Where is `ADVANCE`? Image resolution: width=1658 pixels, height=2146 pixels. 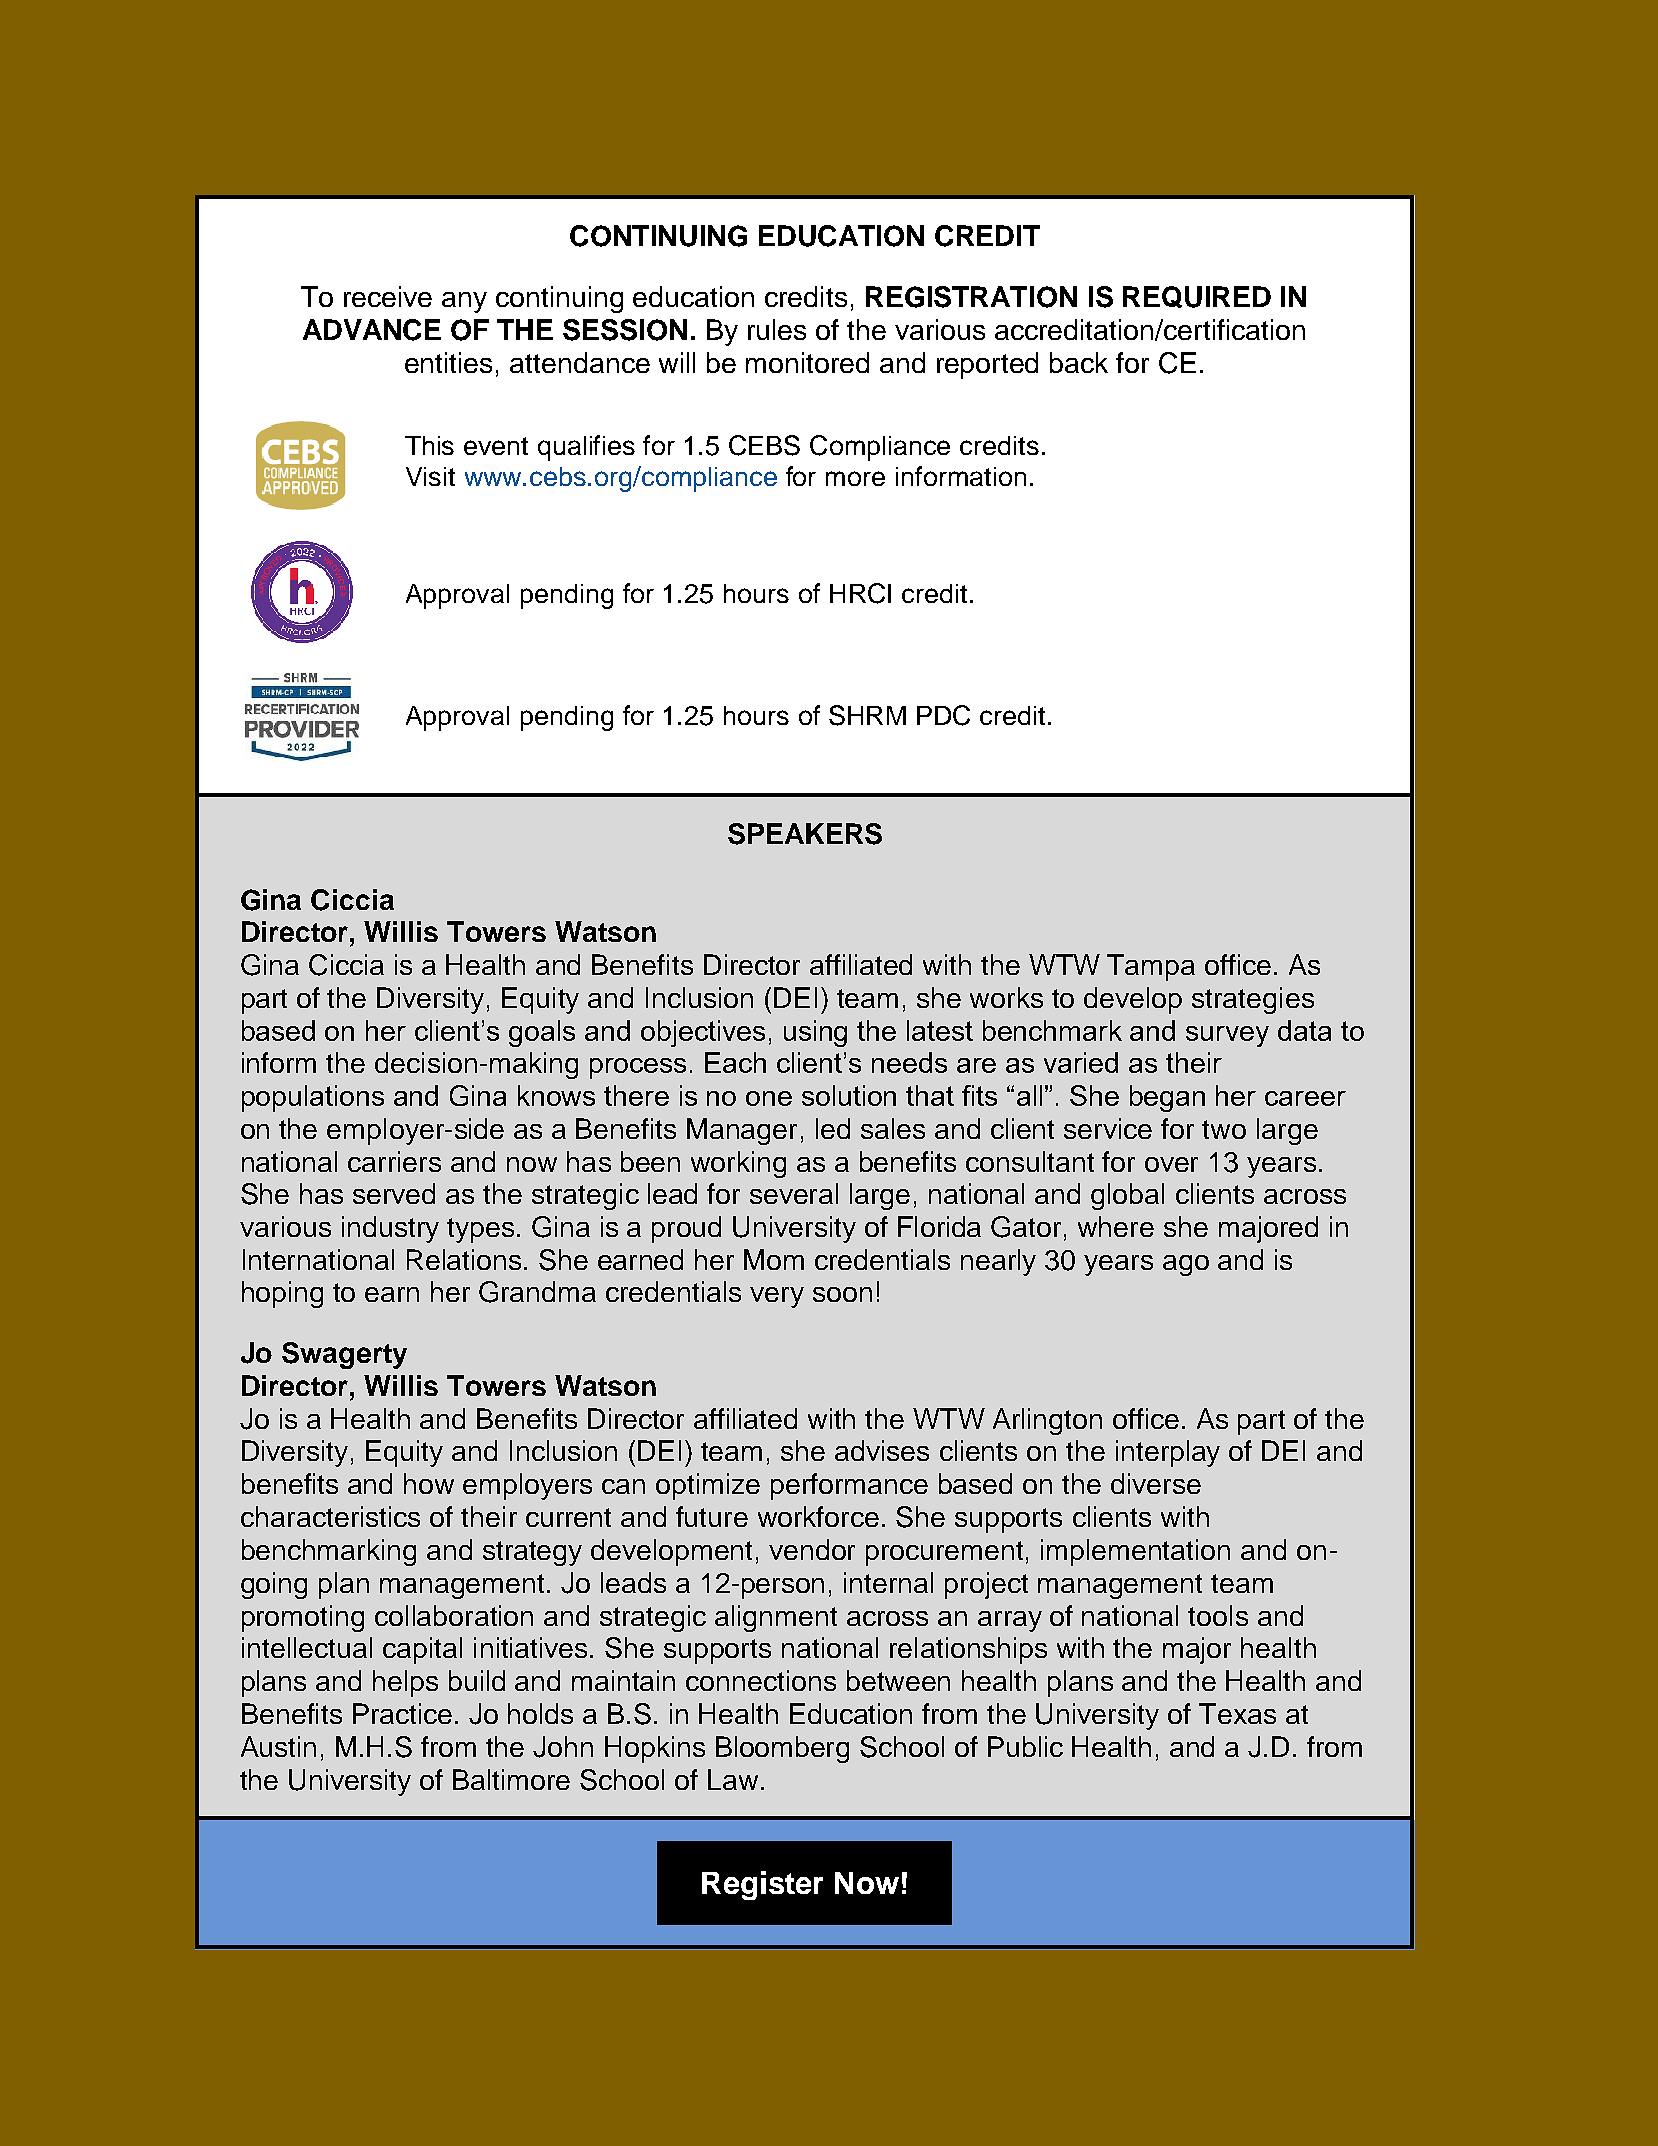 ADVANCE is located at coordinates (372, 330).
